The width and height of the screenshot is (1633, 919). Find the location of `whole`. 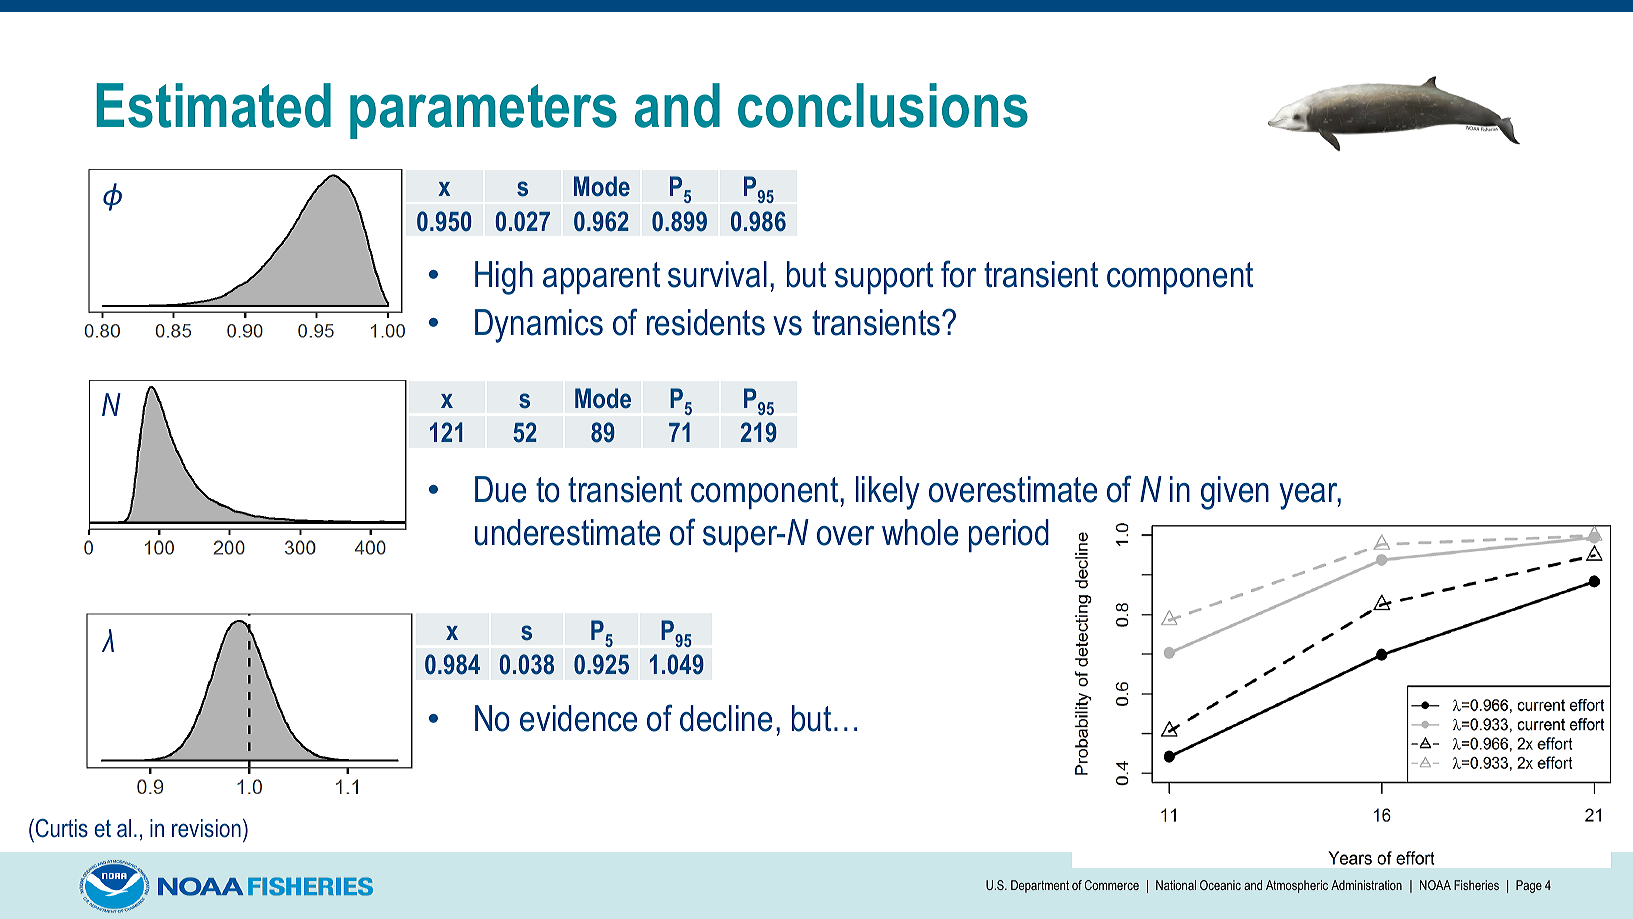

whole is located at coordinates (920, 532).
